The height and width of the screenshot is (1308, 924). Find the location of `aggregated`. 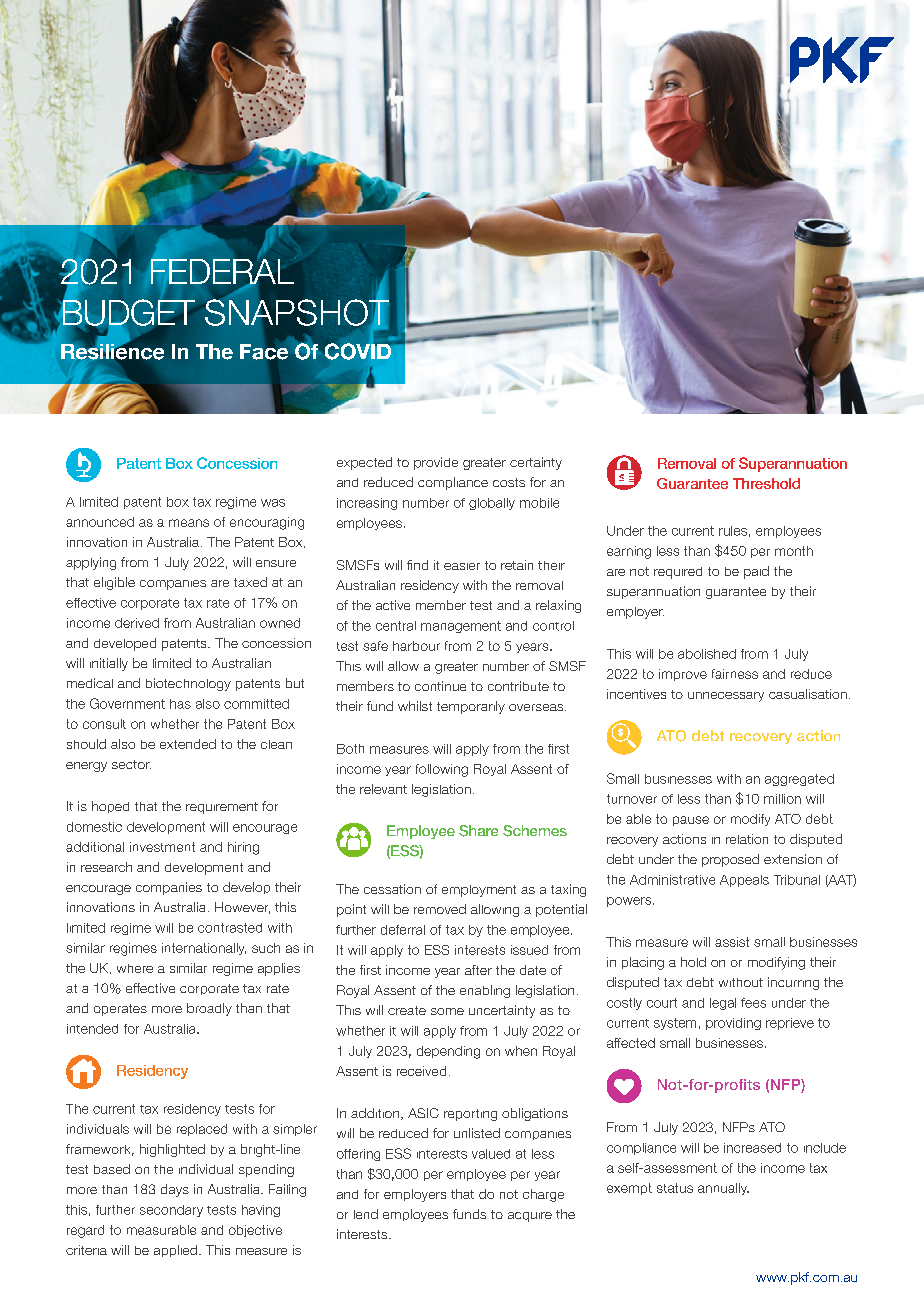

aggregated is located at coordinates (799, 780).
